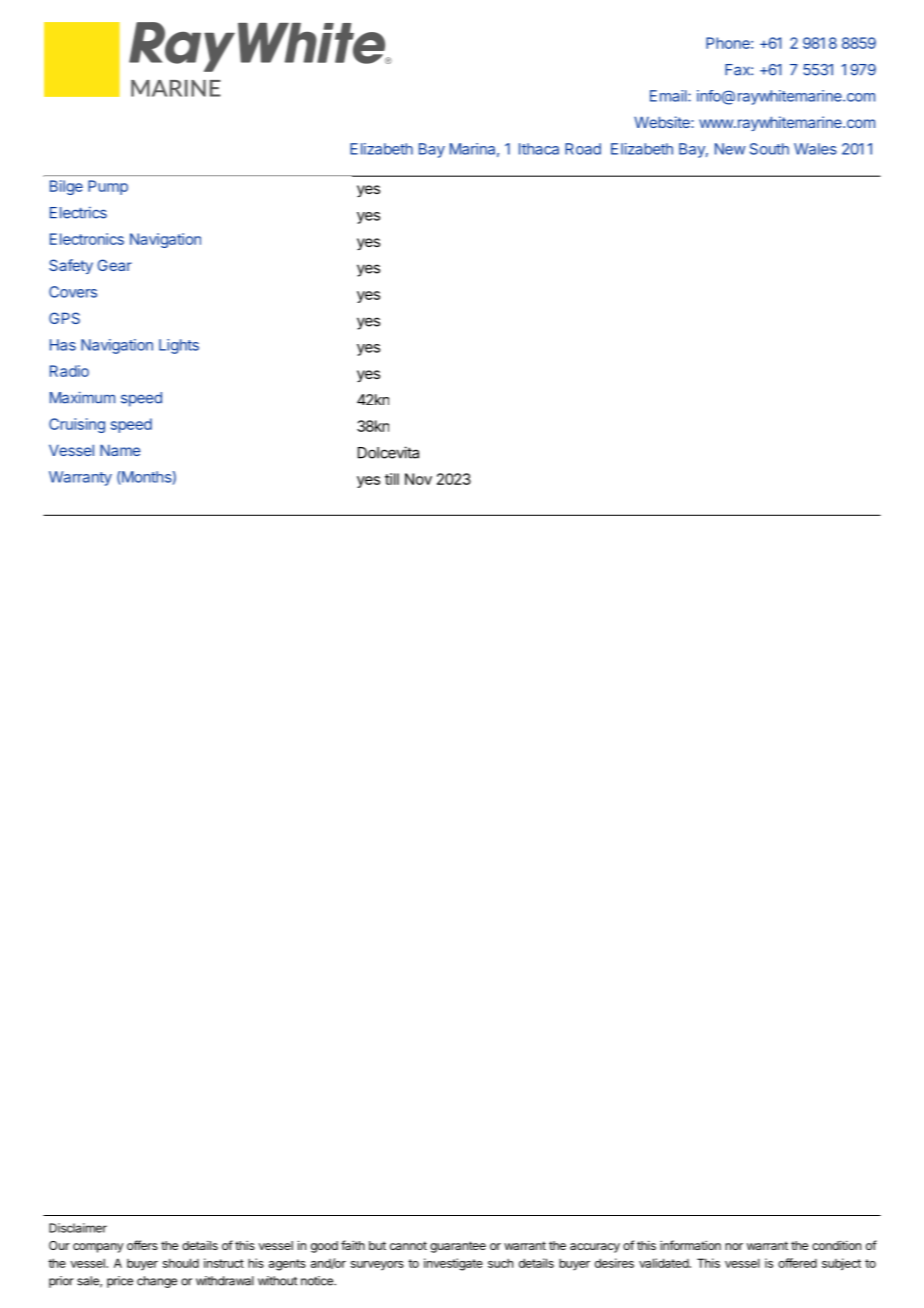  I want to click on Name, so click(120, 450).
